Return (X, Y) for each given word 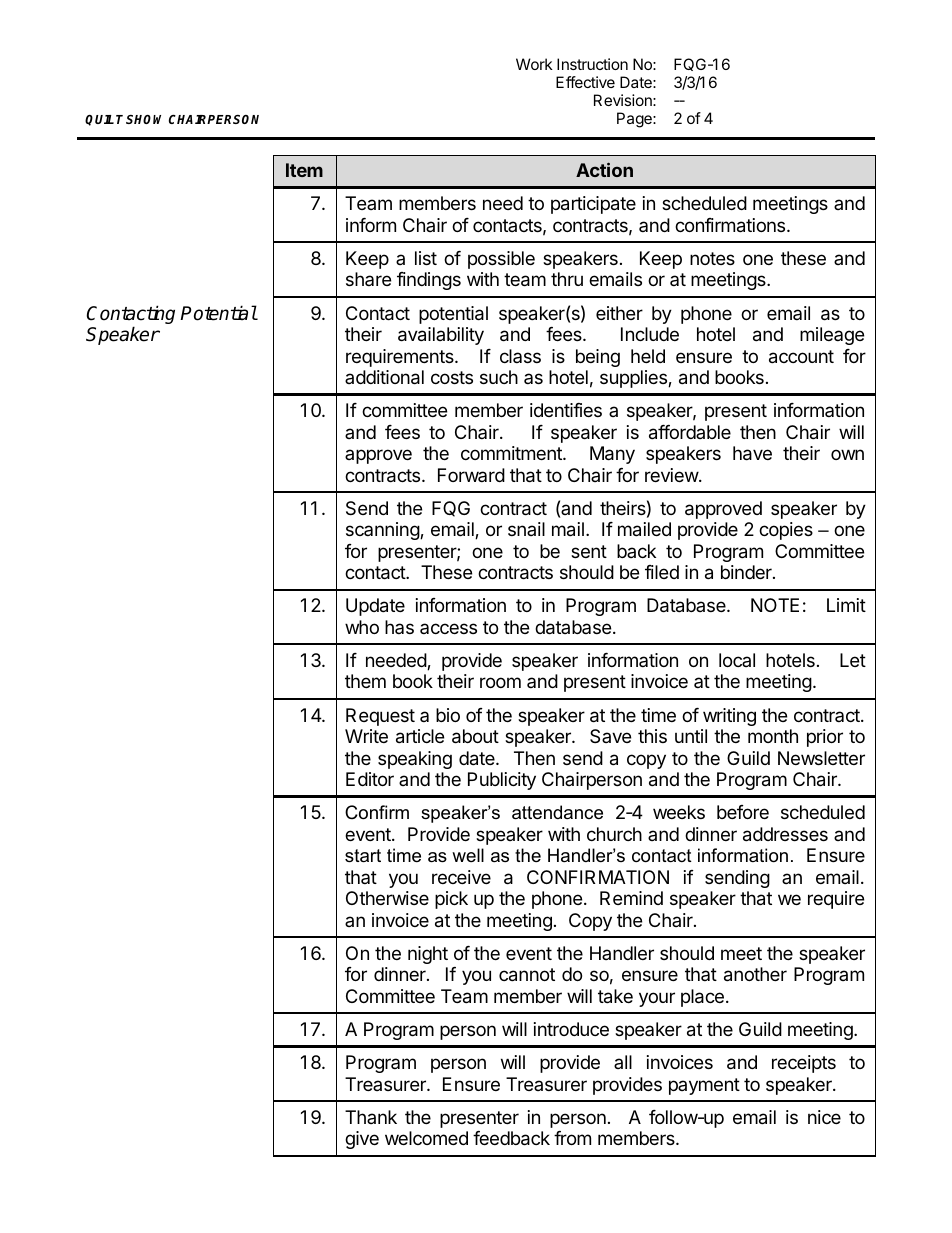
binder (747, 572)
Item (304, 170)
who (362, 627)
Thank (371, 1117)
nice (824, 1117)
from (572, 1138)
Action (604, 169)
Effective (585, 82)
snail (526, 529)
